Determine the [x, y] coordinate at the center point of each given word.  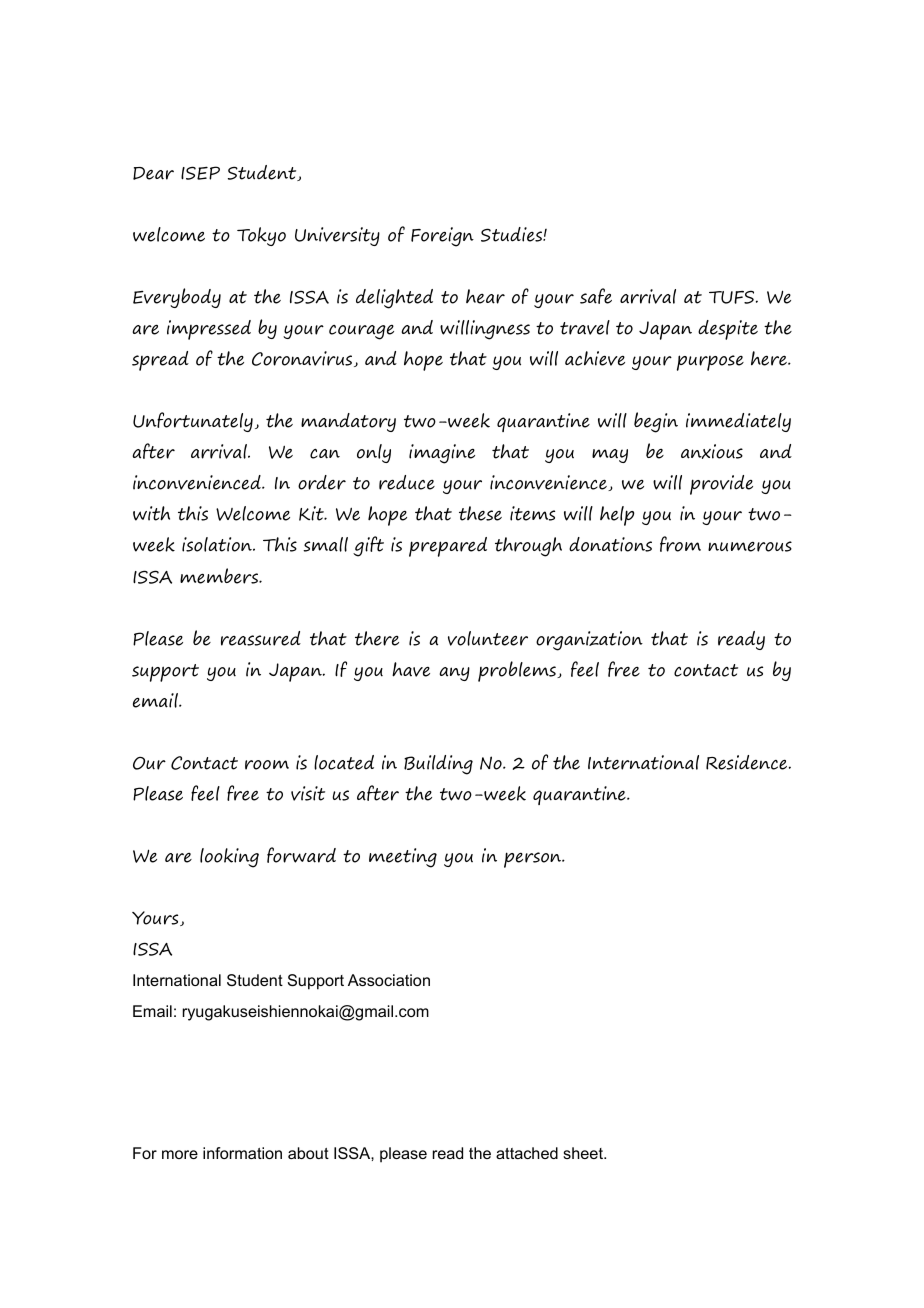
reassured [261, 638]
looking [229, 858]
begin [656, 422]
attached [527, 1153]
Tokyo [261, 236]
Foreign [442, 237]
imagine [442, 454]
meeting [403, 858]
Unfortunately [193, 422]
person [534, 860]
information [242, 1153]
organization [589, 641]
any [454, 674]
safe [596, 296]
